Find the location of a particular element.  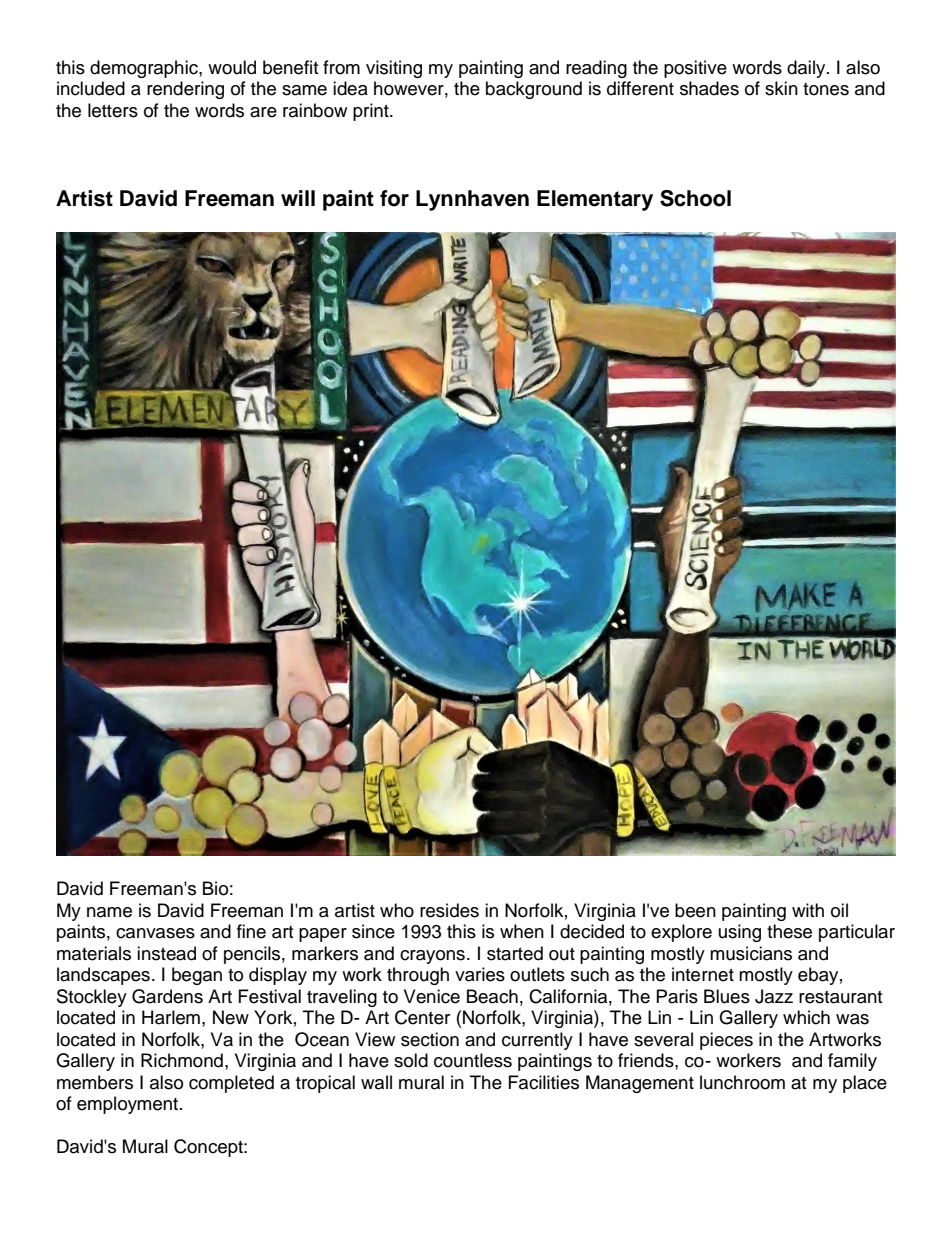

resides is located at coordinates (449, 910).
